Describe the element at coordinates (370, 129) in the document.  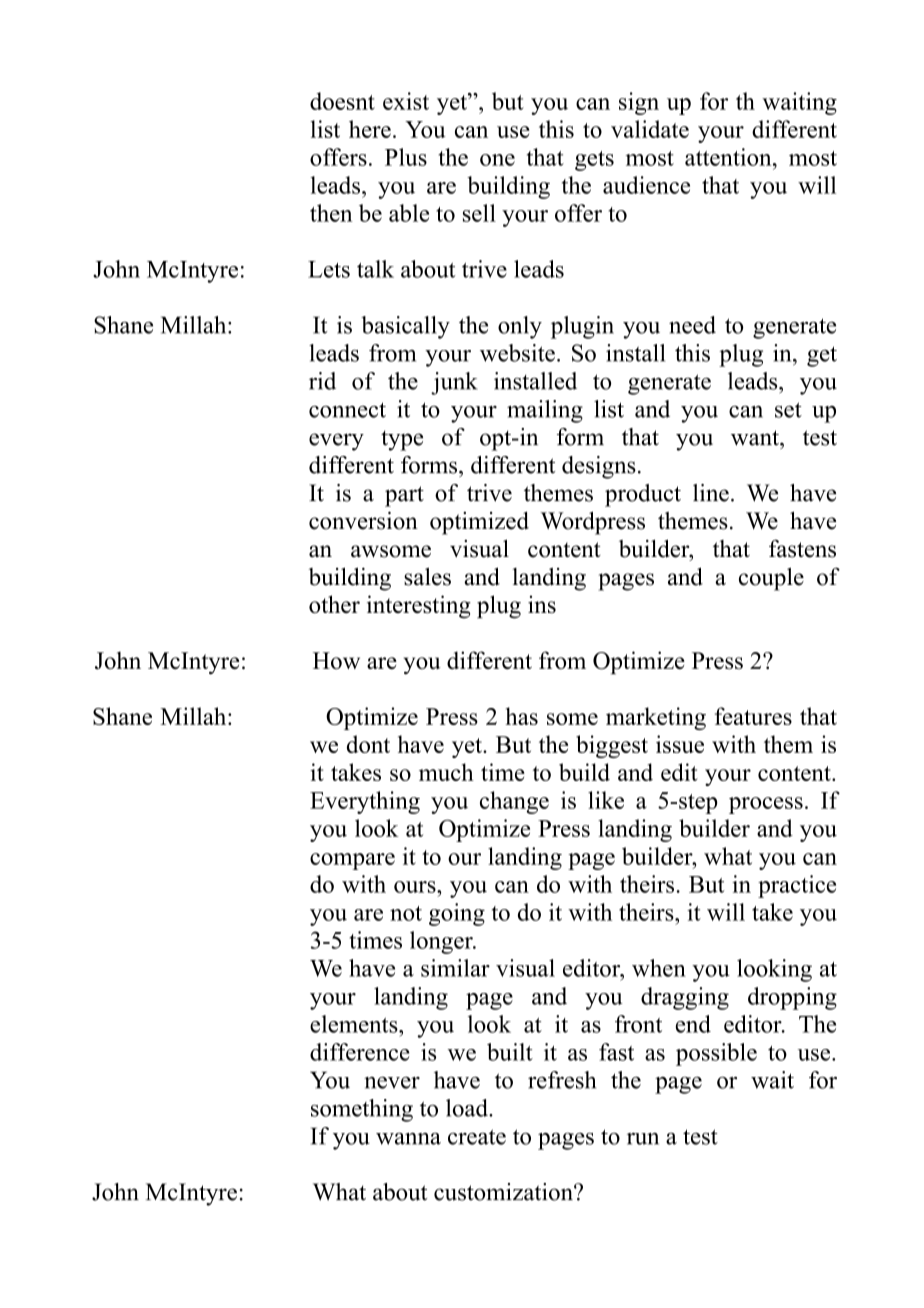
I see `here` at that location.
